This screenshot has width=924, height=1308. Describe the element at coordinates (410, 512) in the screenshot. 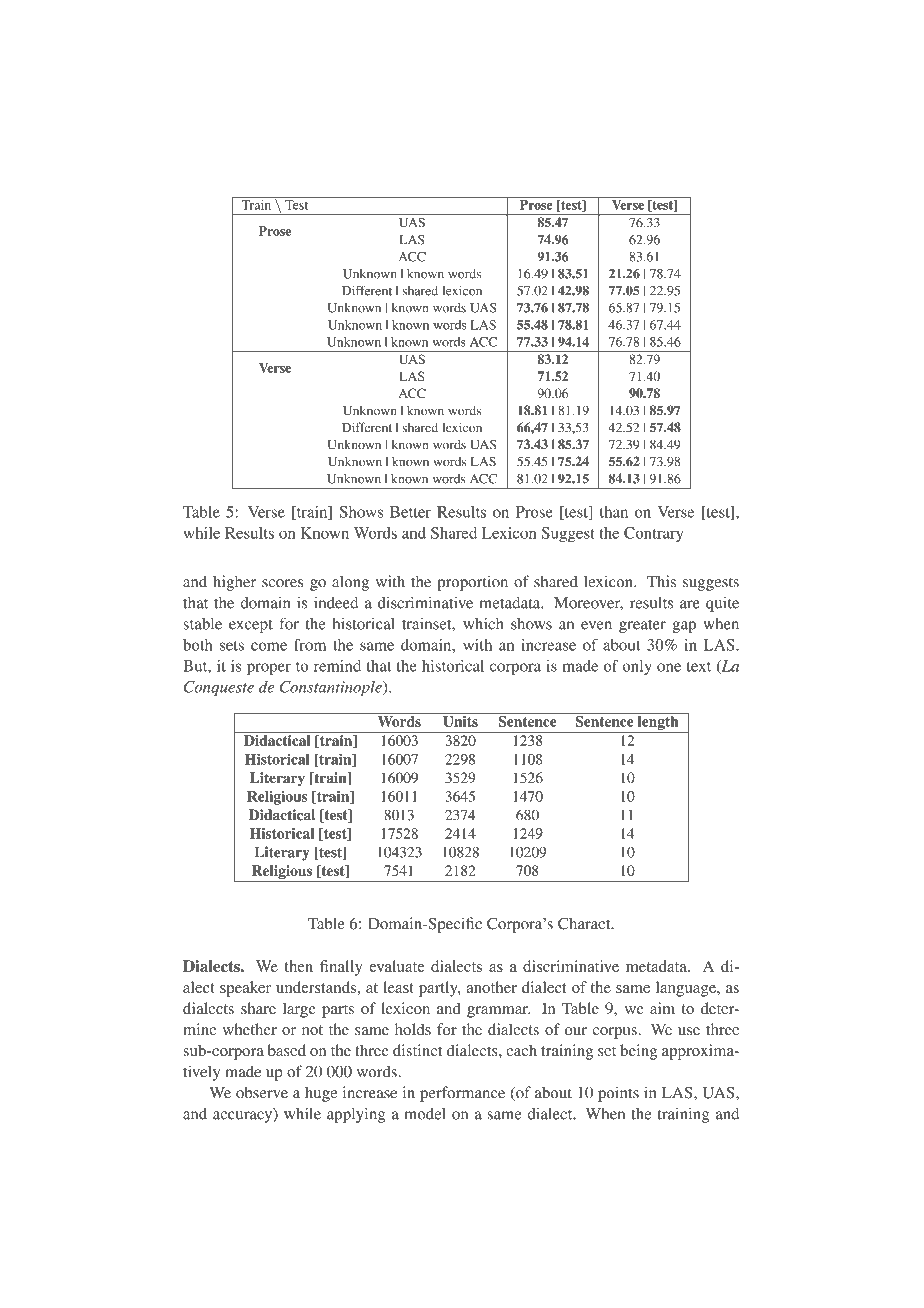

I see `Better` at that location.
